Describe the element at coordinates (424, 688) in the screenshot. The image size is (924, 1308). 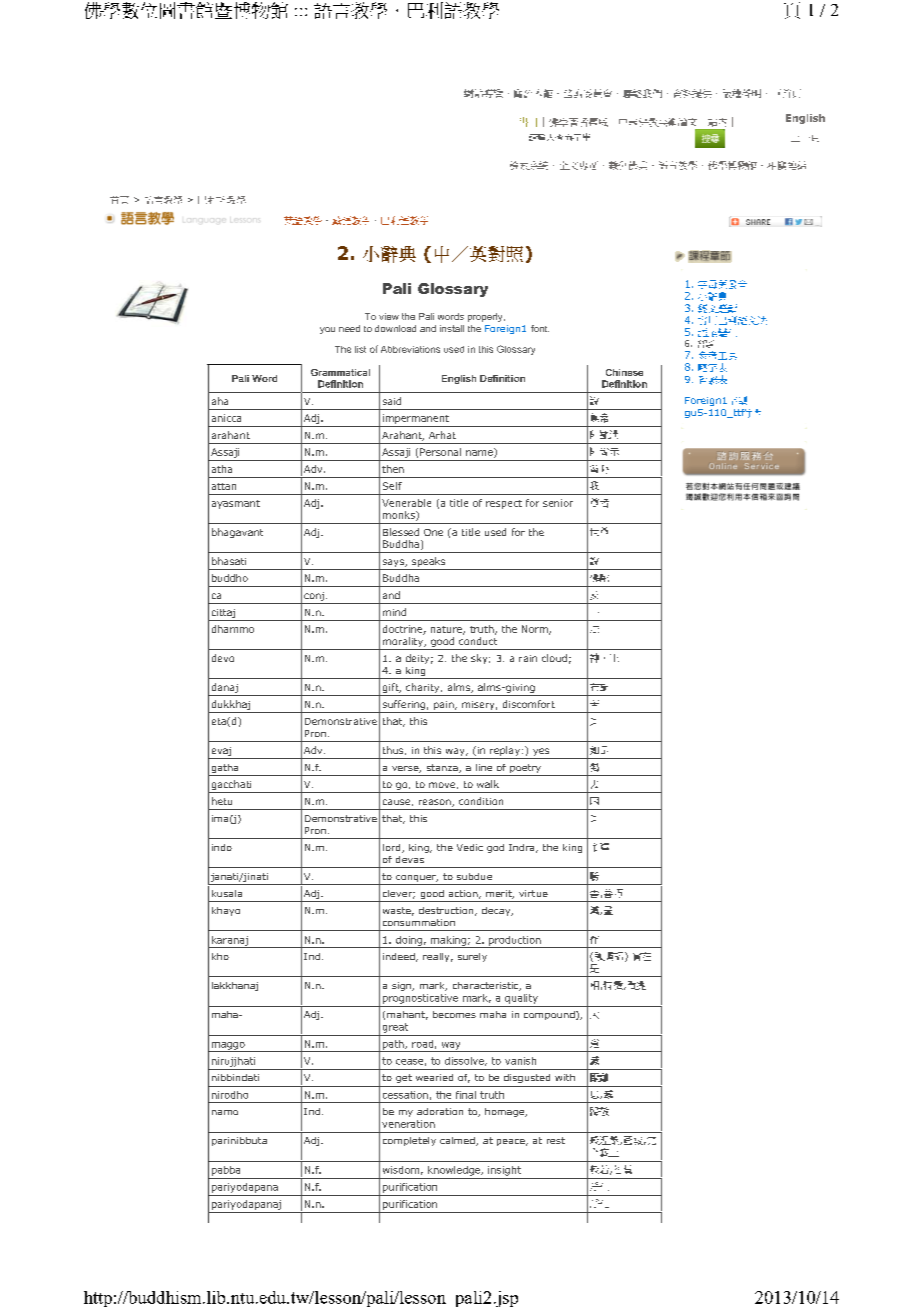
I see `charity` at that location.
